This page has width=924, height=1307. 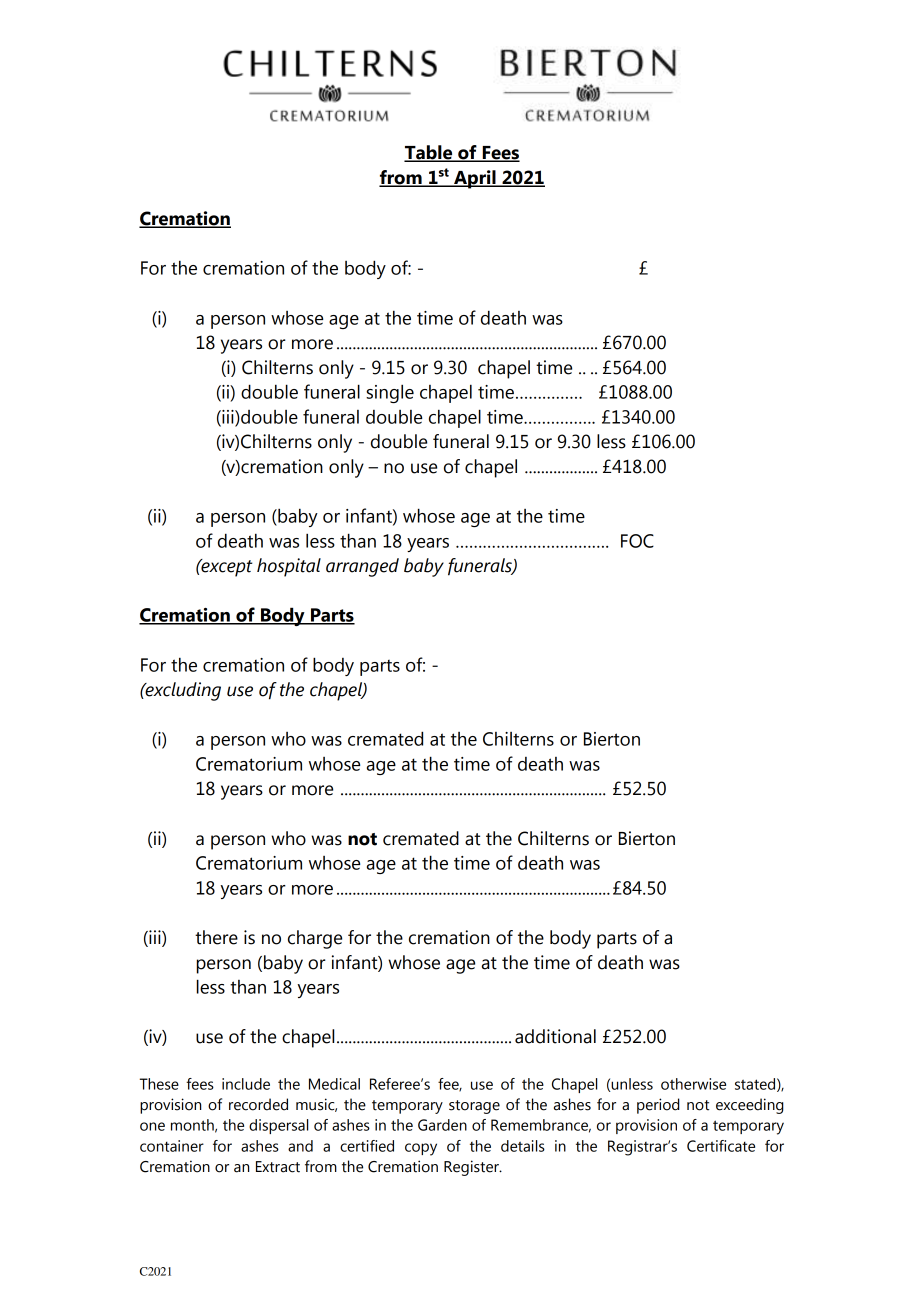 What do you see at coordinates (315, 939) in the page?
I see `charge` at bounding box center [315, 939].
